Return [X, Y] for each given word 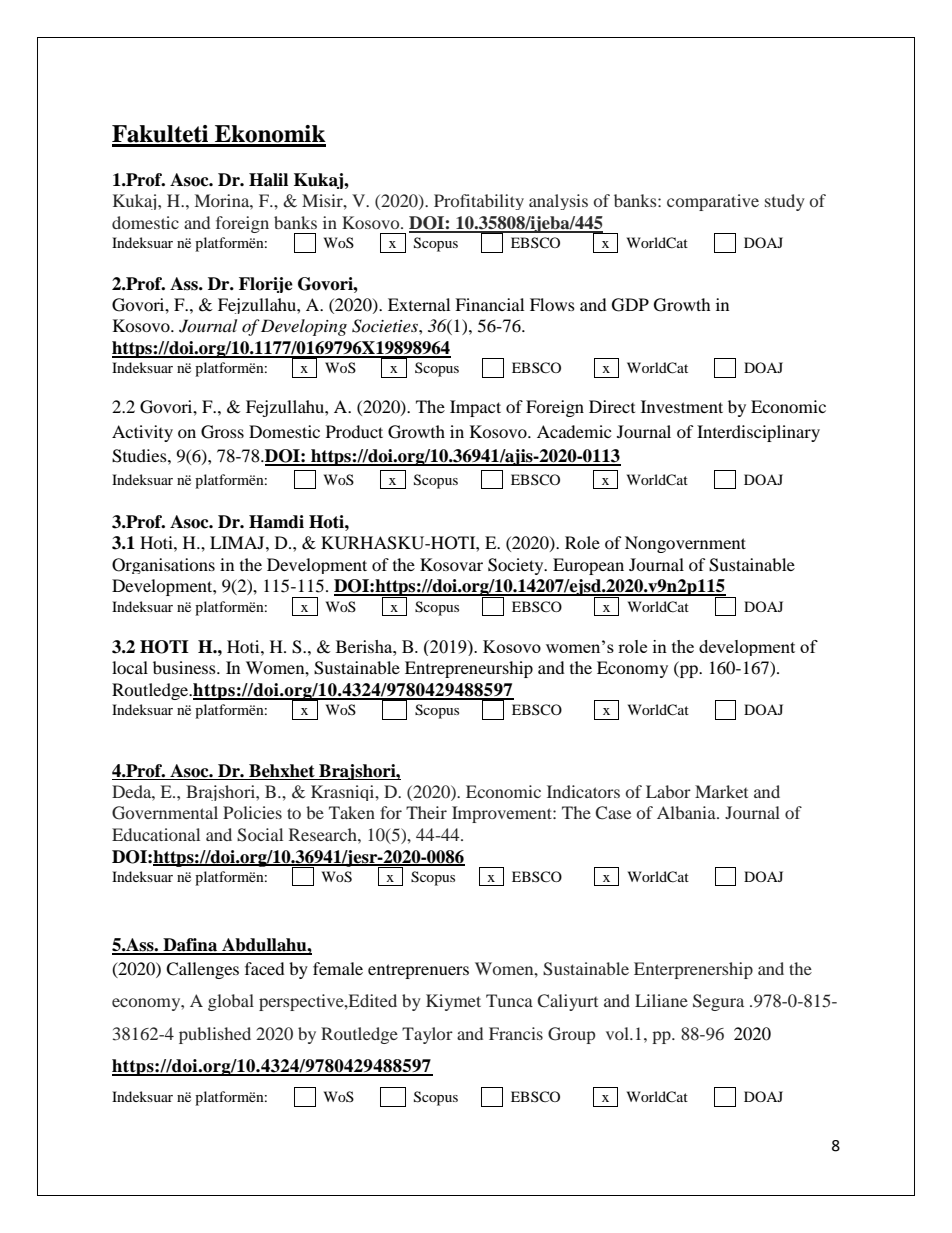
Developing [304, 327]
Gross [222, 432]
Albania [687, 812]
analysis [558, 202]
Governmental [165, 813]
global [231, 1002]
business [185, 667]
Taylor [427, 1035]
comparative [713, 202]
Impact [475, 408]
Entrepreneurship [469, 669]
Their [426, 812]
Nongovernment [685, 544]
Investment [682, 406]
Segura [718, 1002]
